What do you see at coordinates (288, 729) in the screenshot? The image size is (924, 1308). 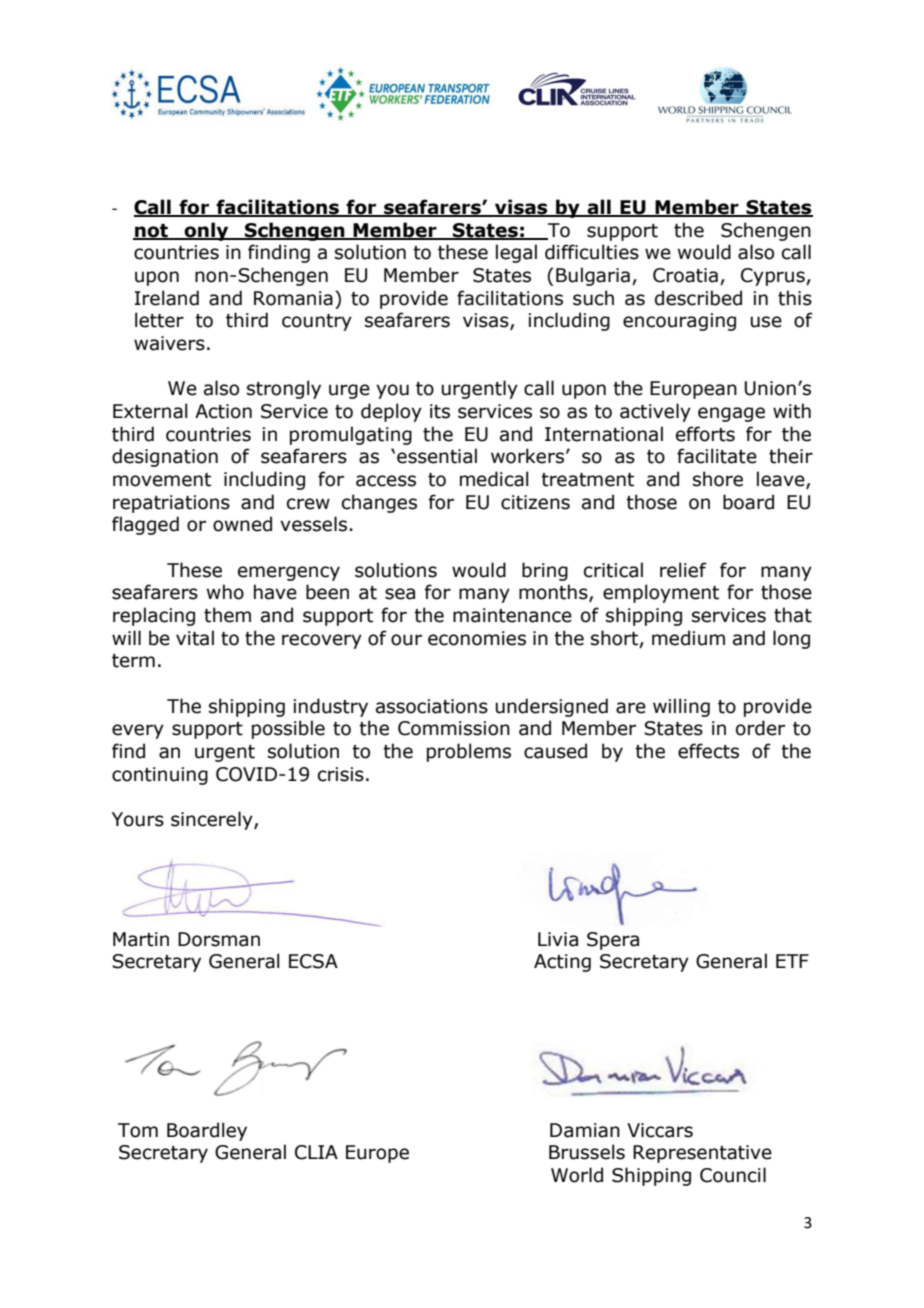 I see `possible` at bounding box center [288, 729].
